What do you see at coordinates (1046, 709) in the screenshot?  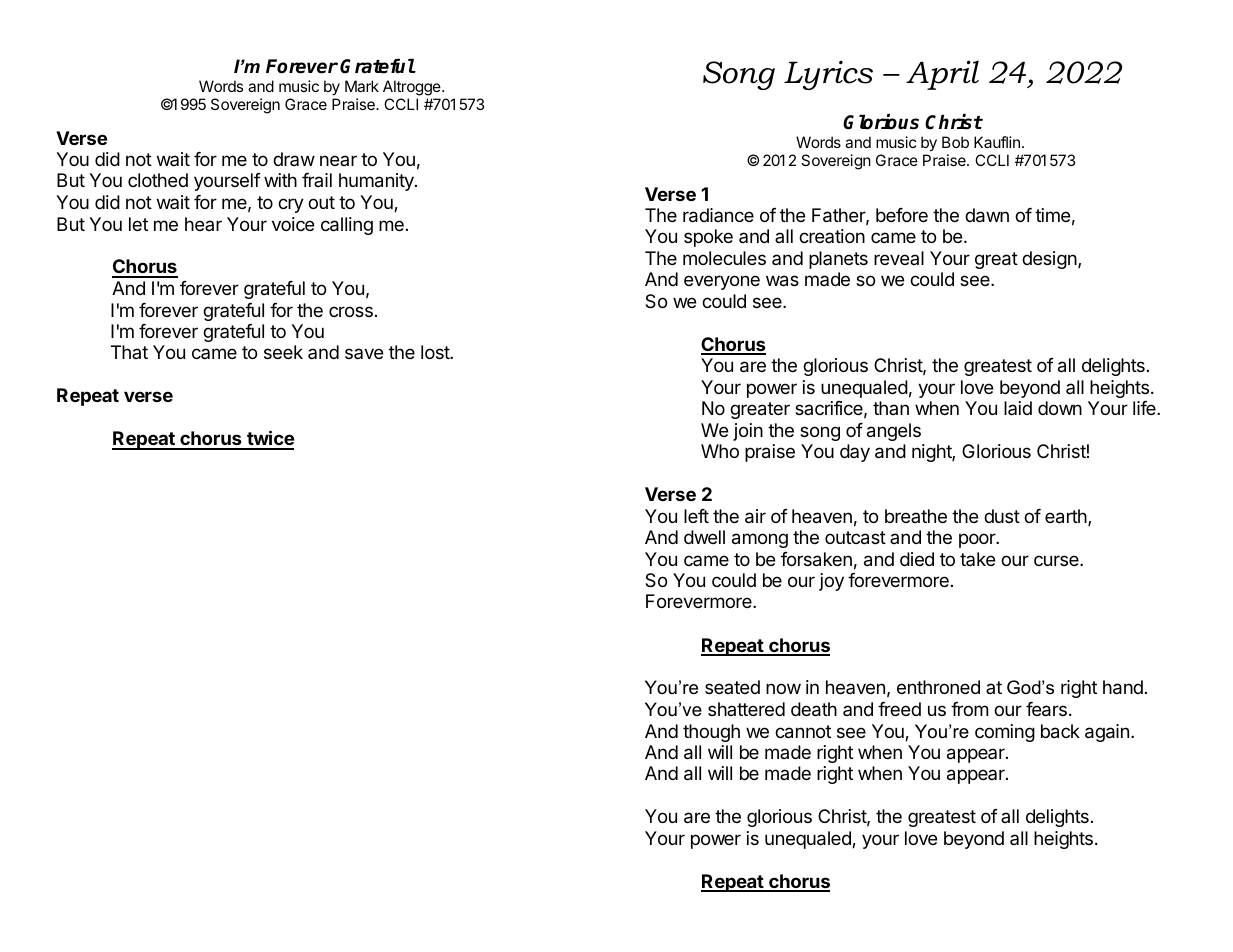 I see `fears` at bounding box center [1046, 709].
